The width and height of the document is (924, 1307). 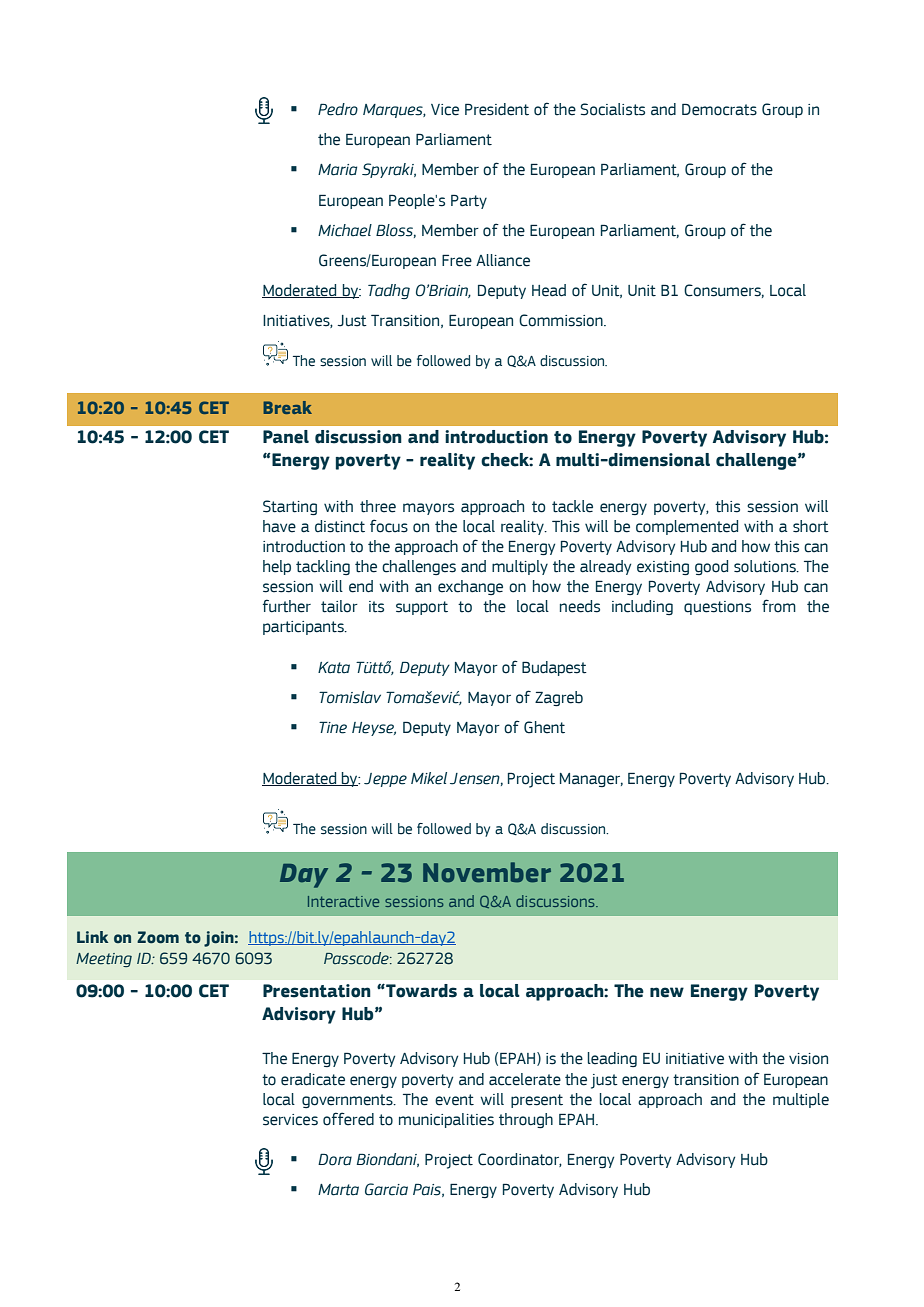 I want to click on questions, so click(x=717, y=608).
